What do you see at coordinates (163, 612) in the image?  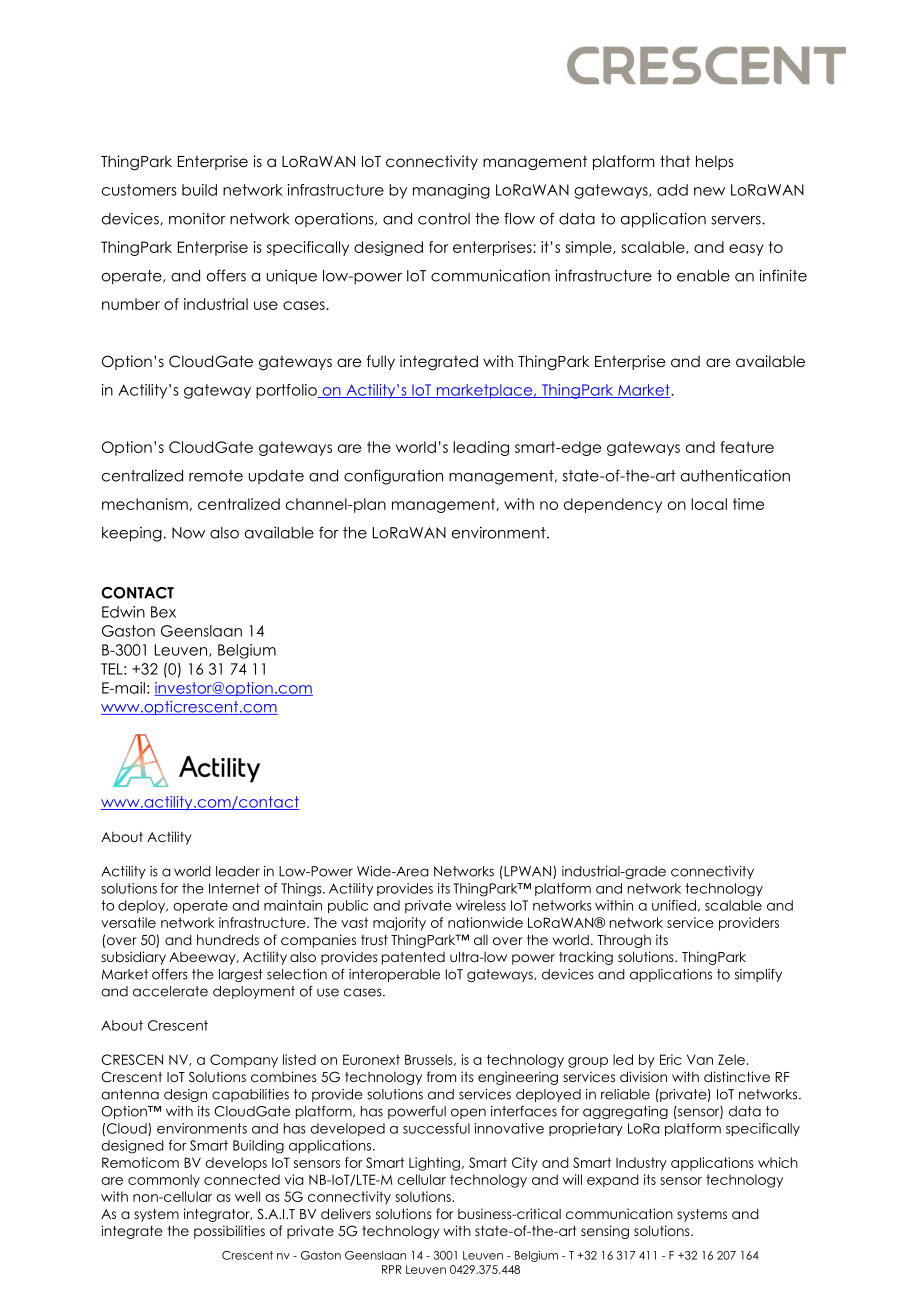 I see `Bex` at bounding box center [163, 612].
